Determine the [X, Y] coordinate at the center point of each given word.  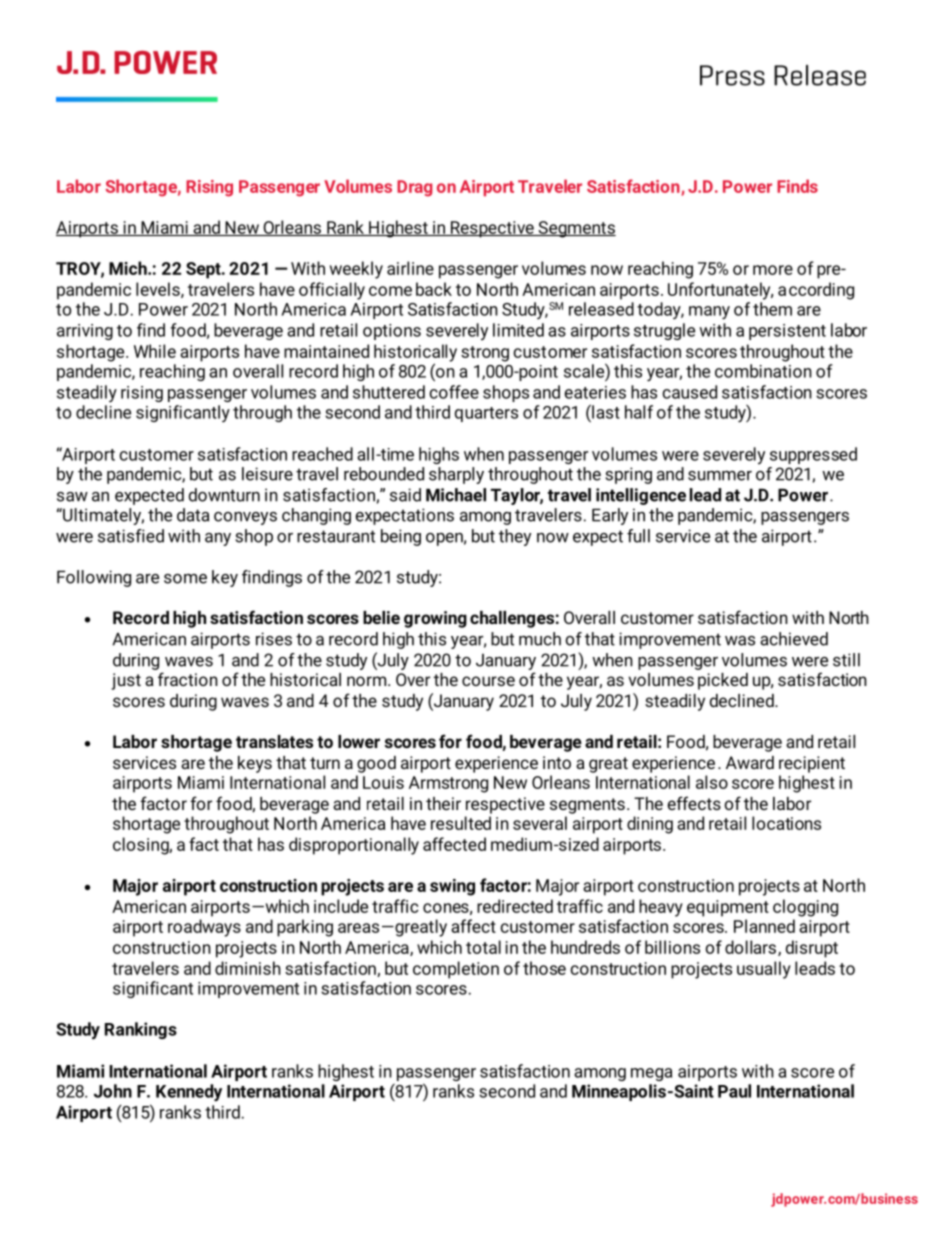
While [155, 351]
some [185, 579]
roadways [204, 928]
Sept [204, 270]
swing [452, 887]
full [638, 536]
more [773, 270]
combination [763, 371]
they [515, 537]
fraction [188, 679]
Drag [414, 188]
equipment [728, 908]
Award [750, 762]
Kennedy [189, 1093]
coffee [454, 392]
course [488, 681]
